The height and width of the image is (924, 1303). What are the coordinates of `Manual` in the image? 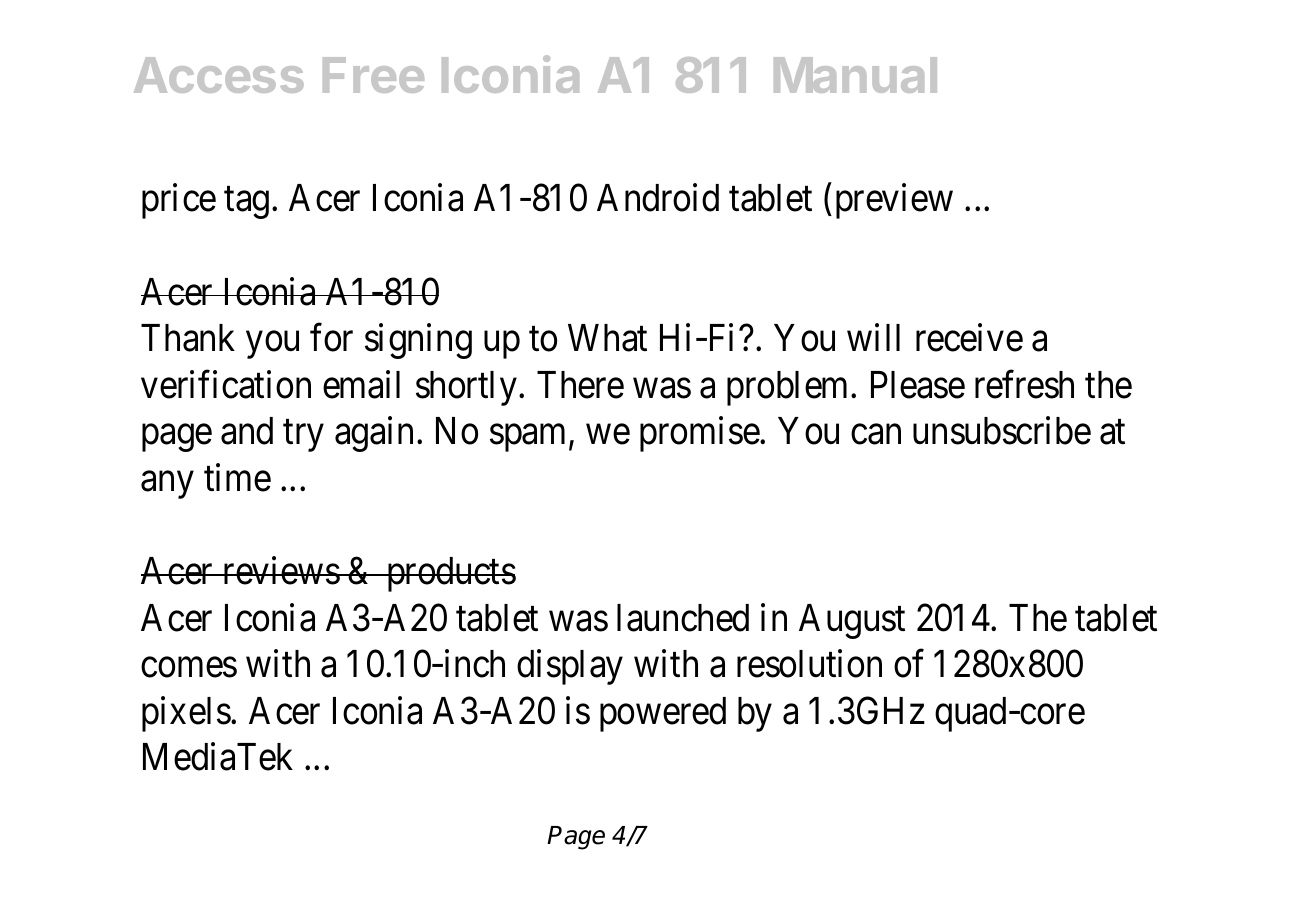 It's located at (855, 75).
